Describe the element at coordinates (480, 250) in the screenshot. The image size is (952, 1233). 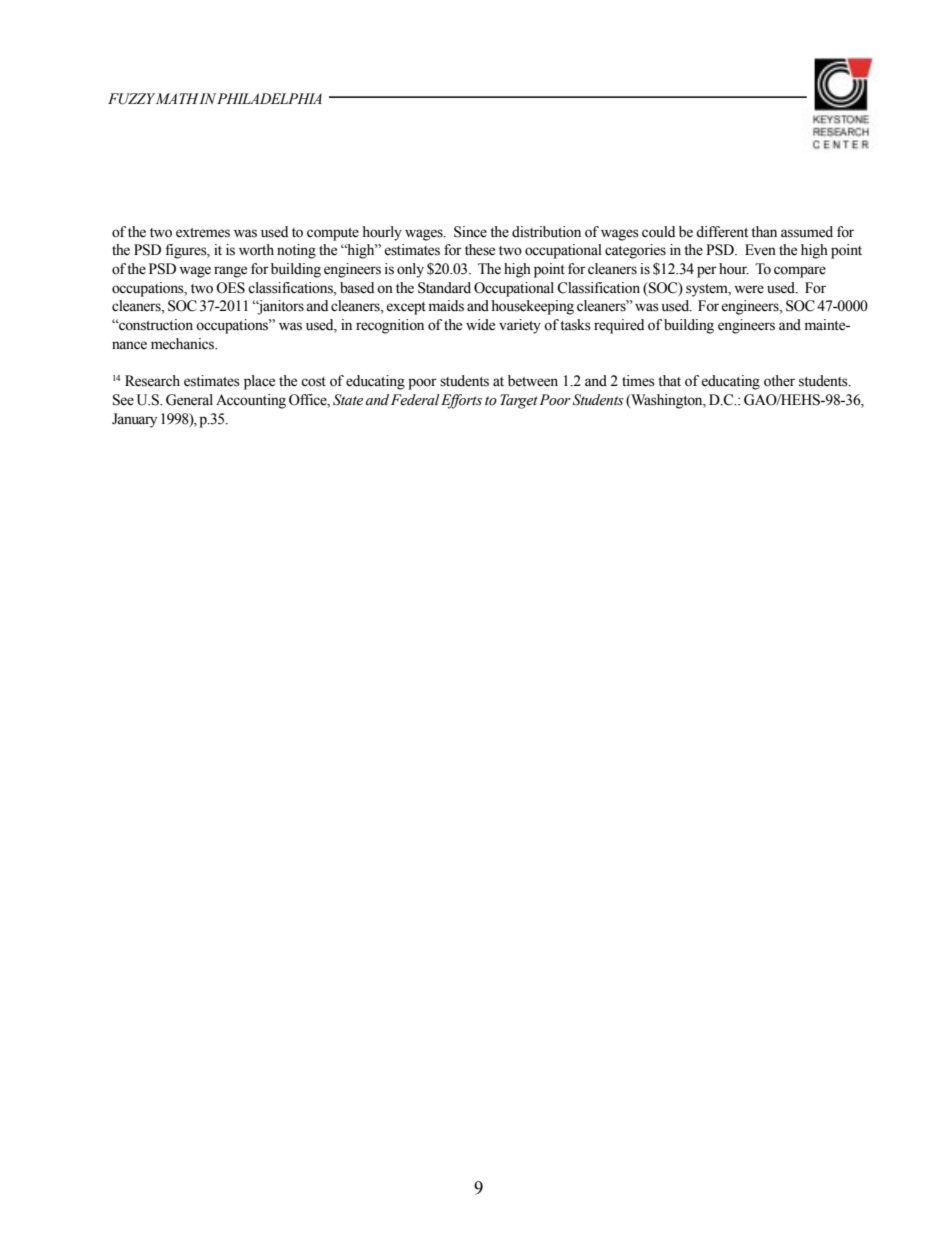
I see `these` at that location.
